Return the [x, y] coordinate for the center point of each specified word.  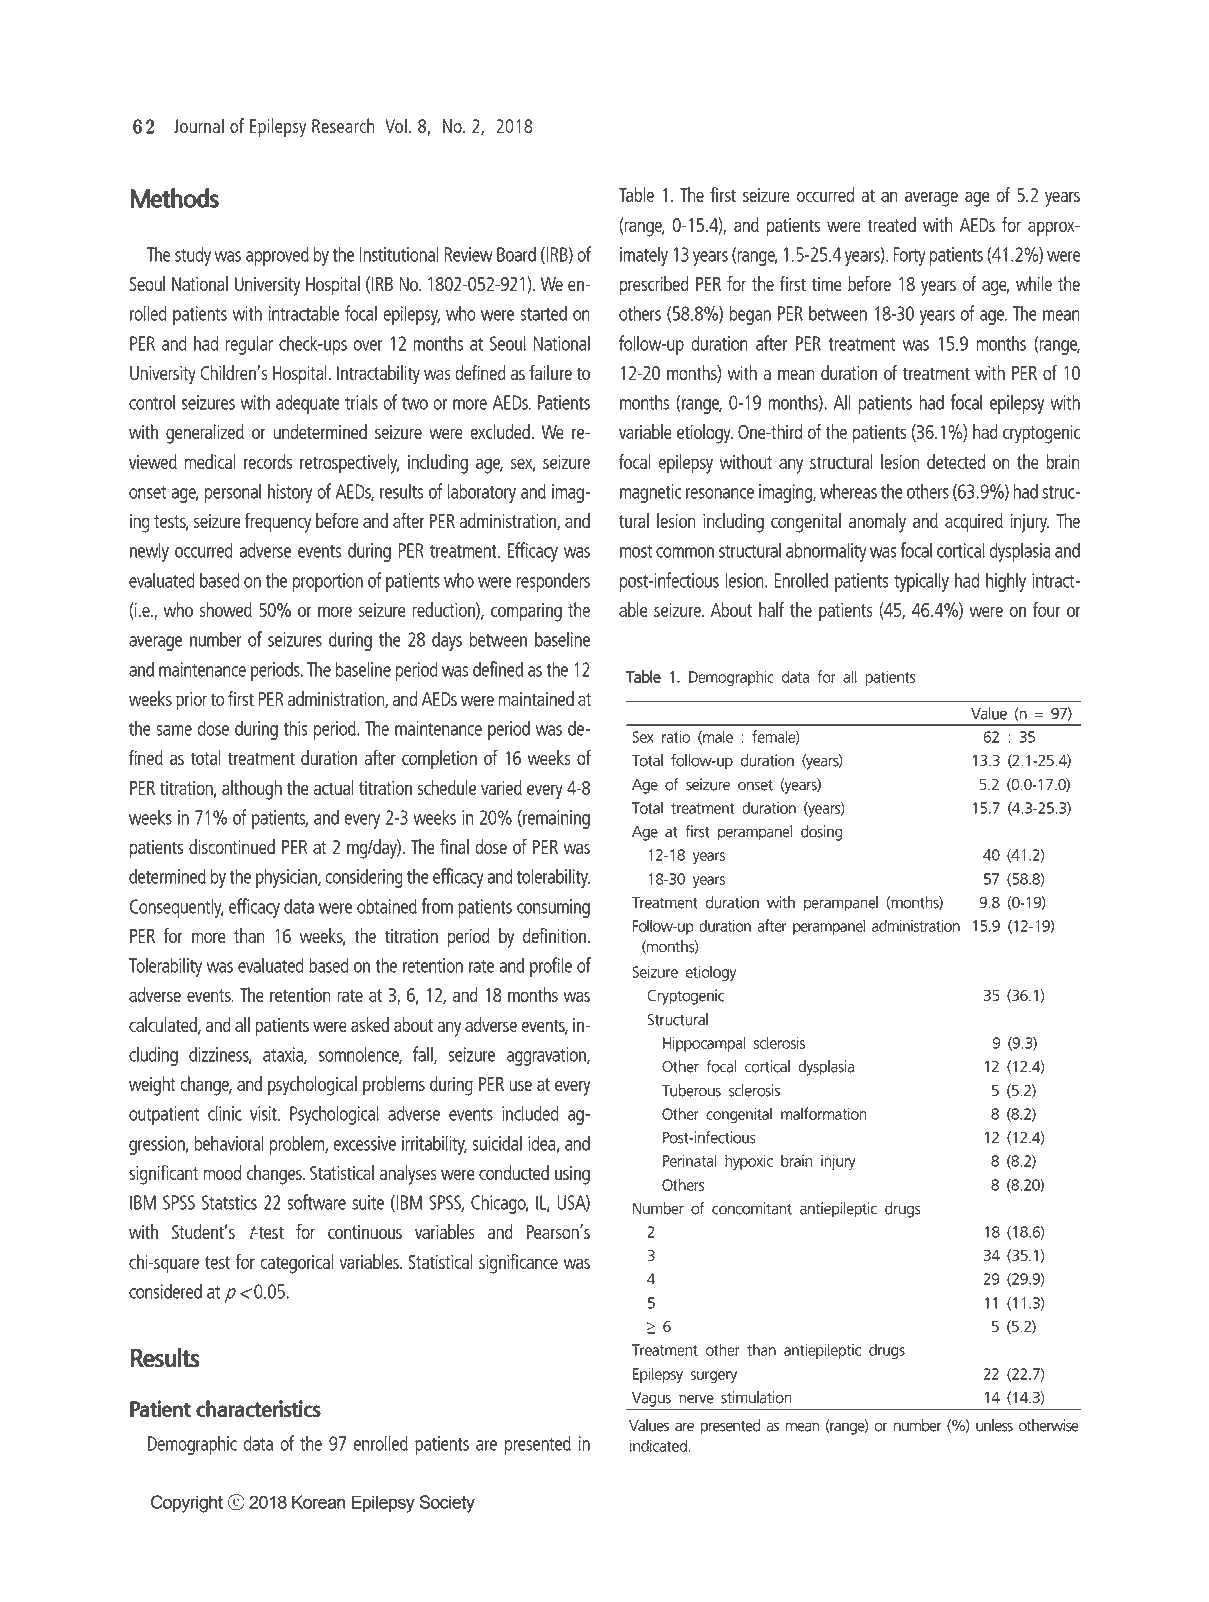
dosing [822, 833]
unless [994, 1425]
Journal [199, 125]
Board [516, 254]
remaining [555, 819]
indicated [658, 1445]
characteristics [258, 1408]
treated [891, 224]
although [252, 790]
